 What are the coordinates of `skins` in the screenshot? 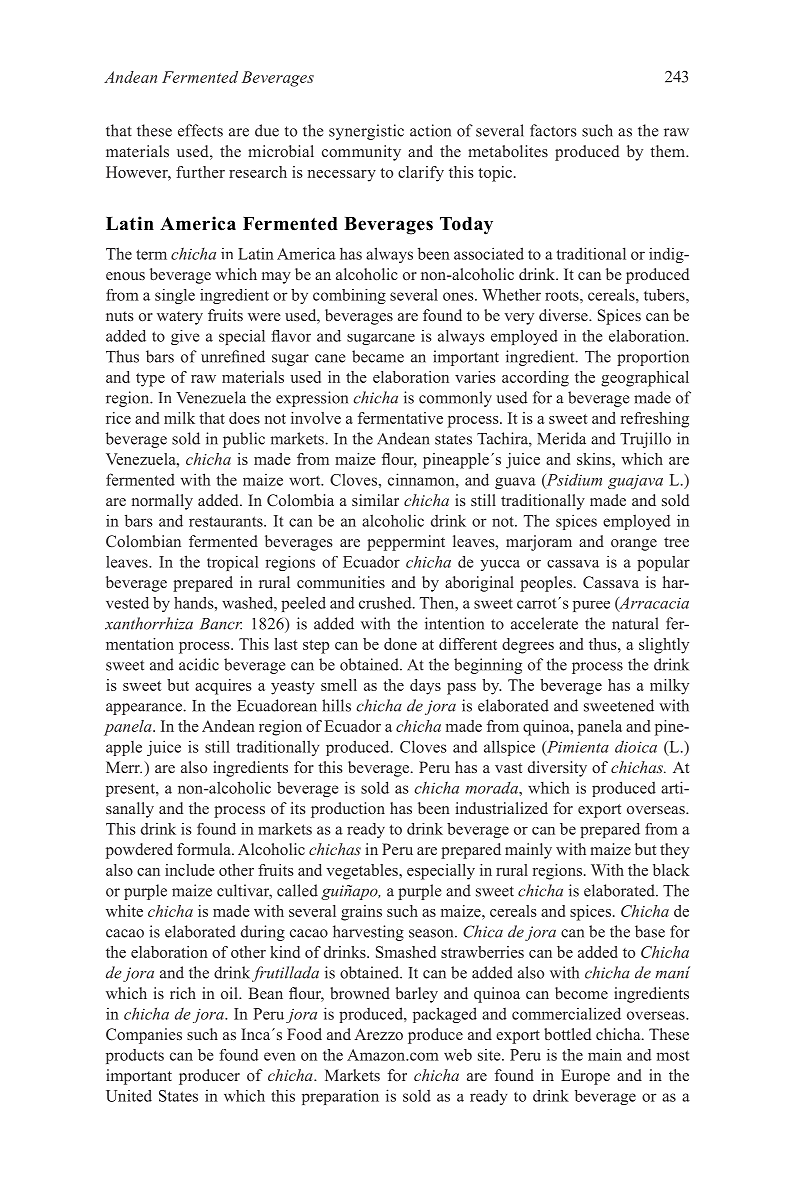 It's located at (595, 459).
